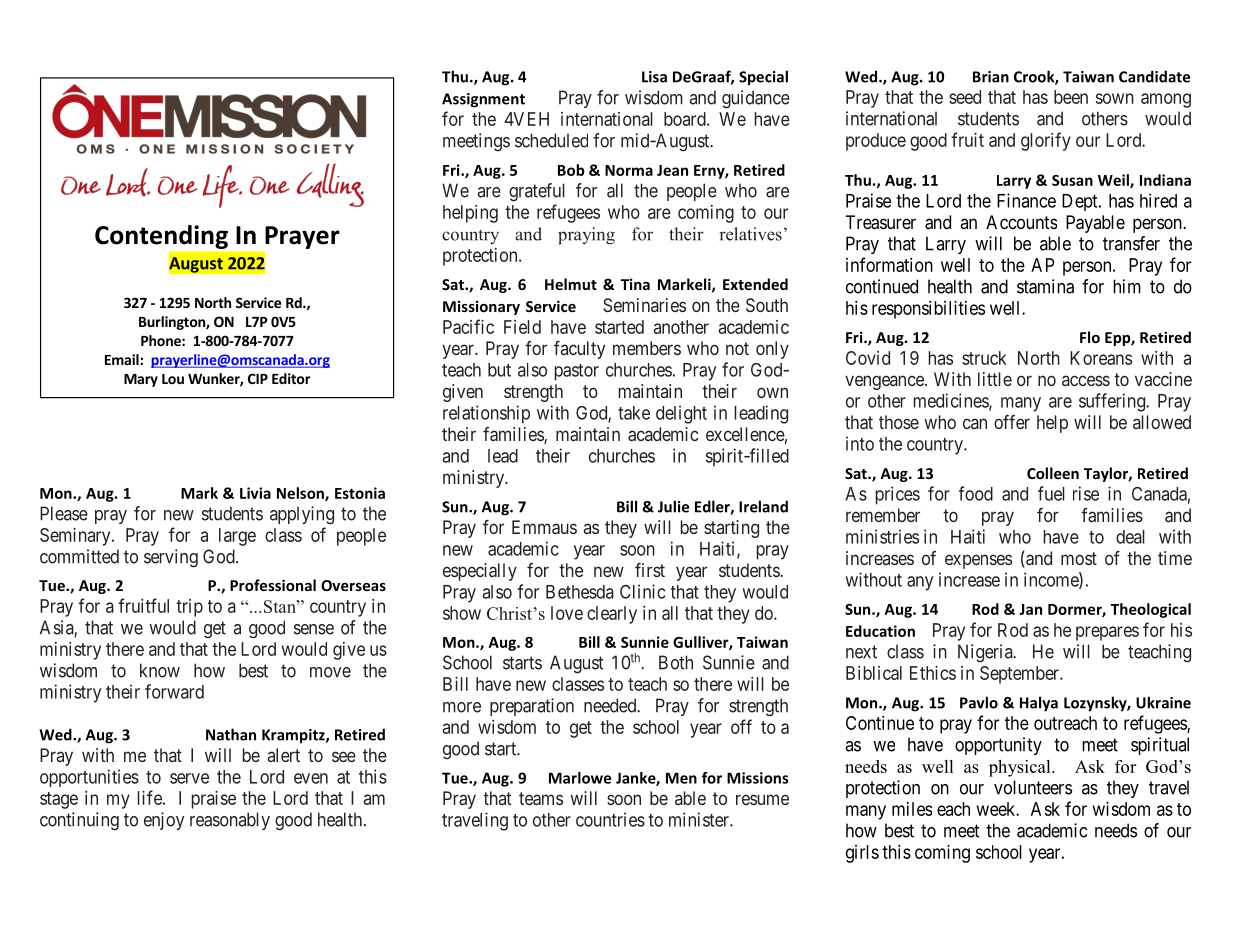  I want to click on countries, so click(610, 819).
